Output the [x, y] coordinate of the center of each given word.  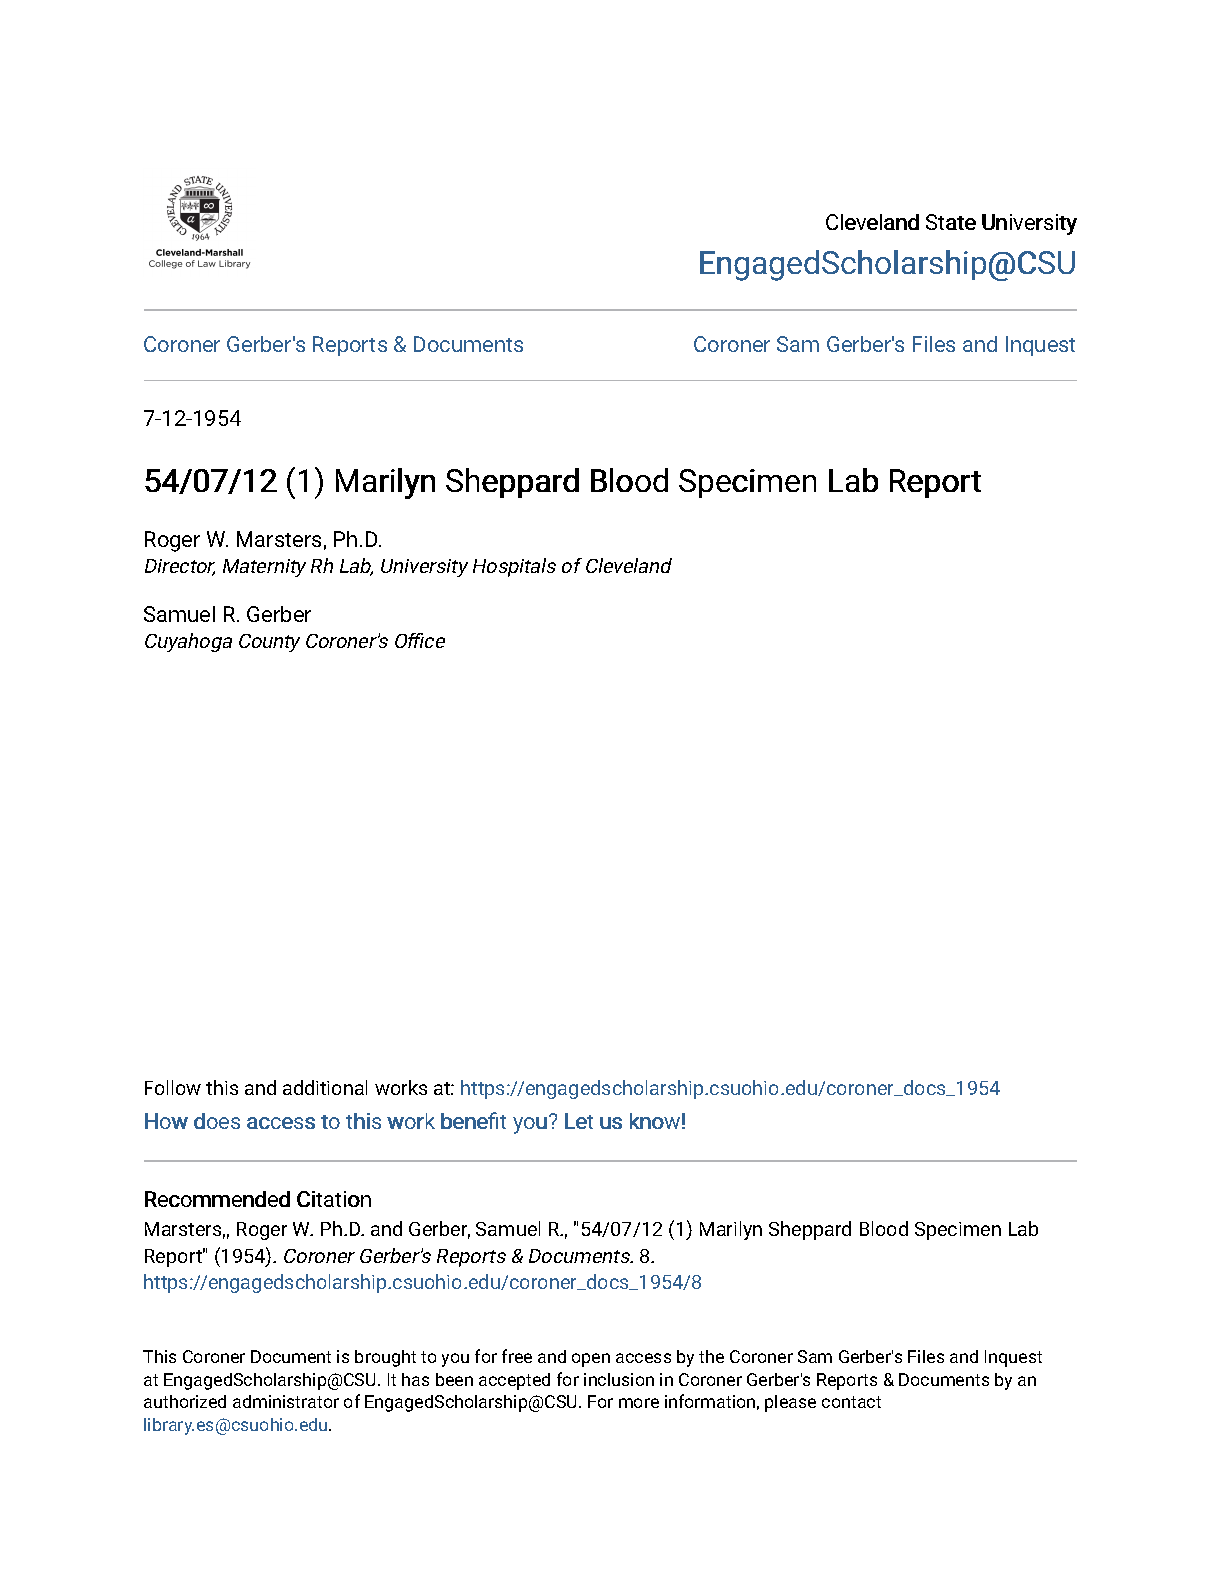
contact [851, 1402]
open [591, 1360]
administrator [286, 1401]
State [951, 222]
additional [325, 1087]
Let [579, 1121]
